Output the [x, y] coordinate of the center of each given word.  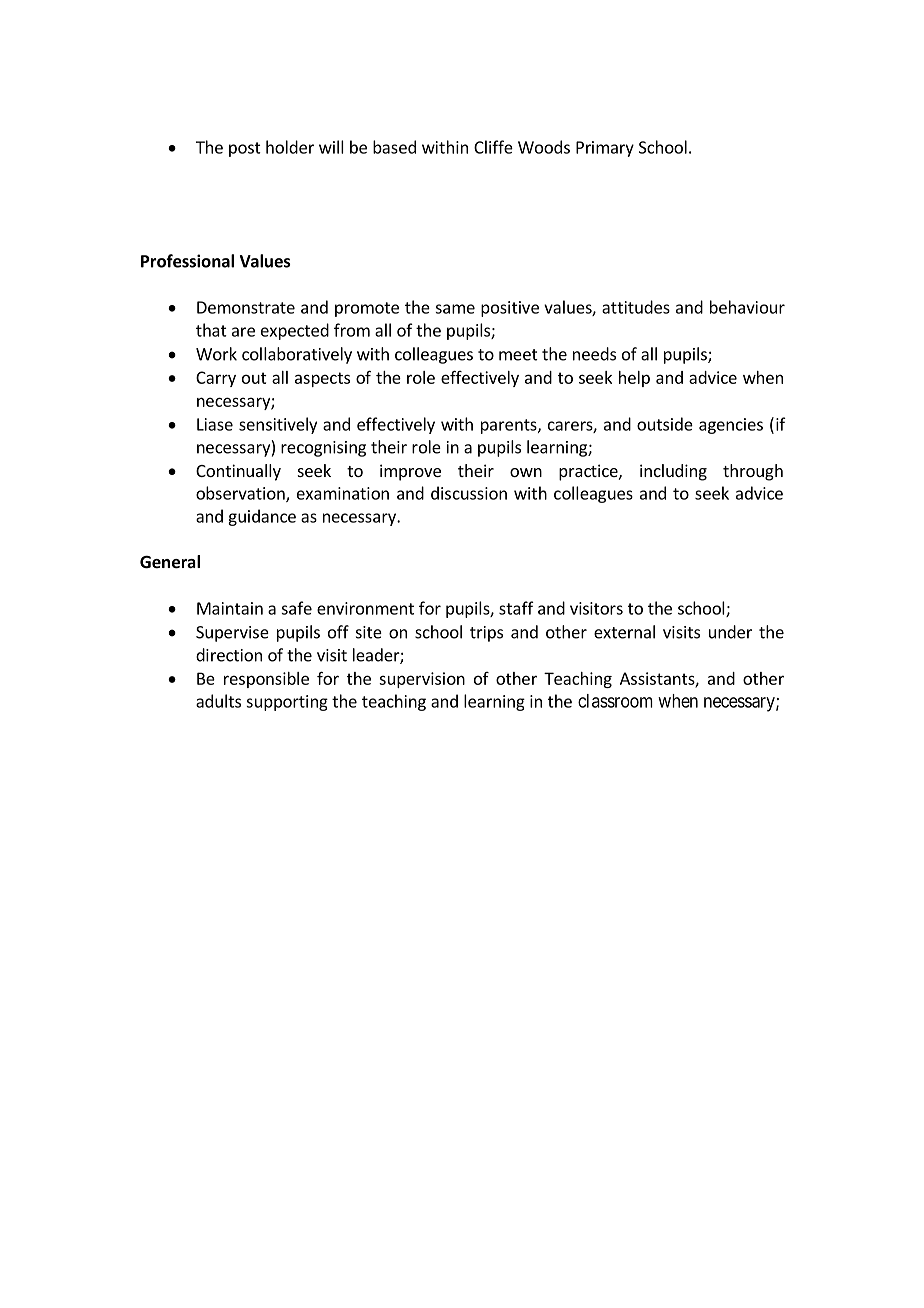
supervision [422, 680]
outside [665, 424]
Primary [605, 149]
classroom [615, 701]
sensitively [278, 425]
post [245, 149]
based [394, 147]
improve [410, 472]
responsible [266, 680]
